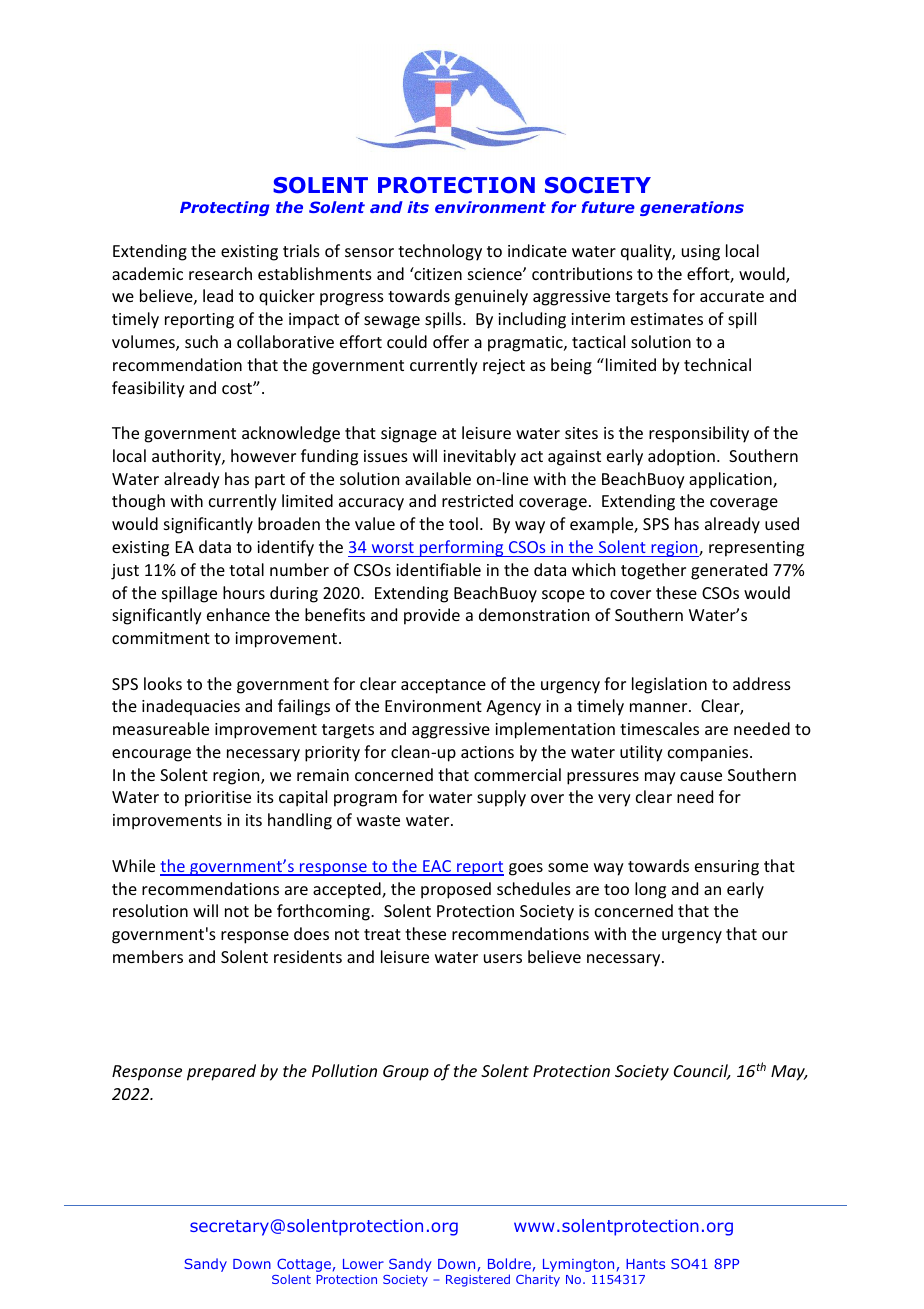 Image resolution: width=924 pixels, height=1309 pixels. I want to click on proposed, so click(456, 890).
